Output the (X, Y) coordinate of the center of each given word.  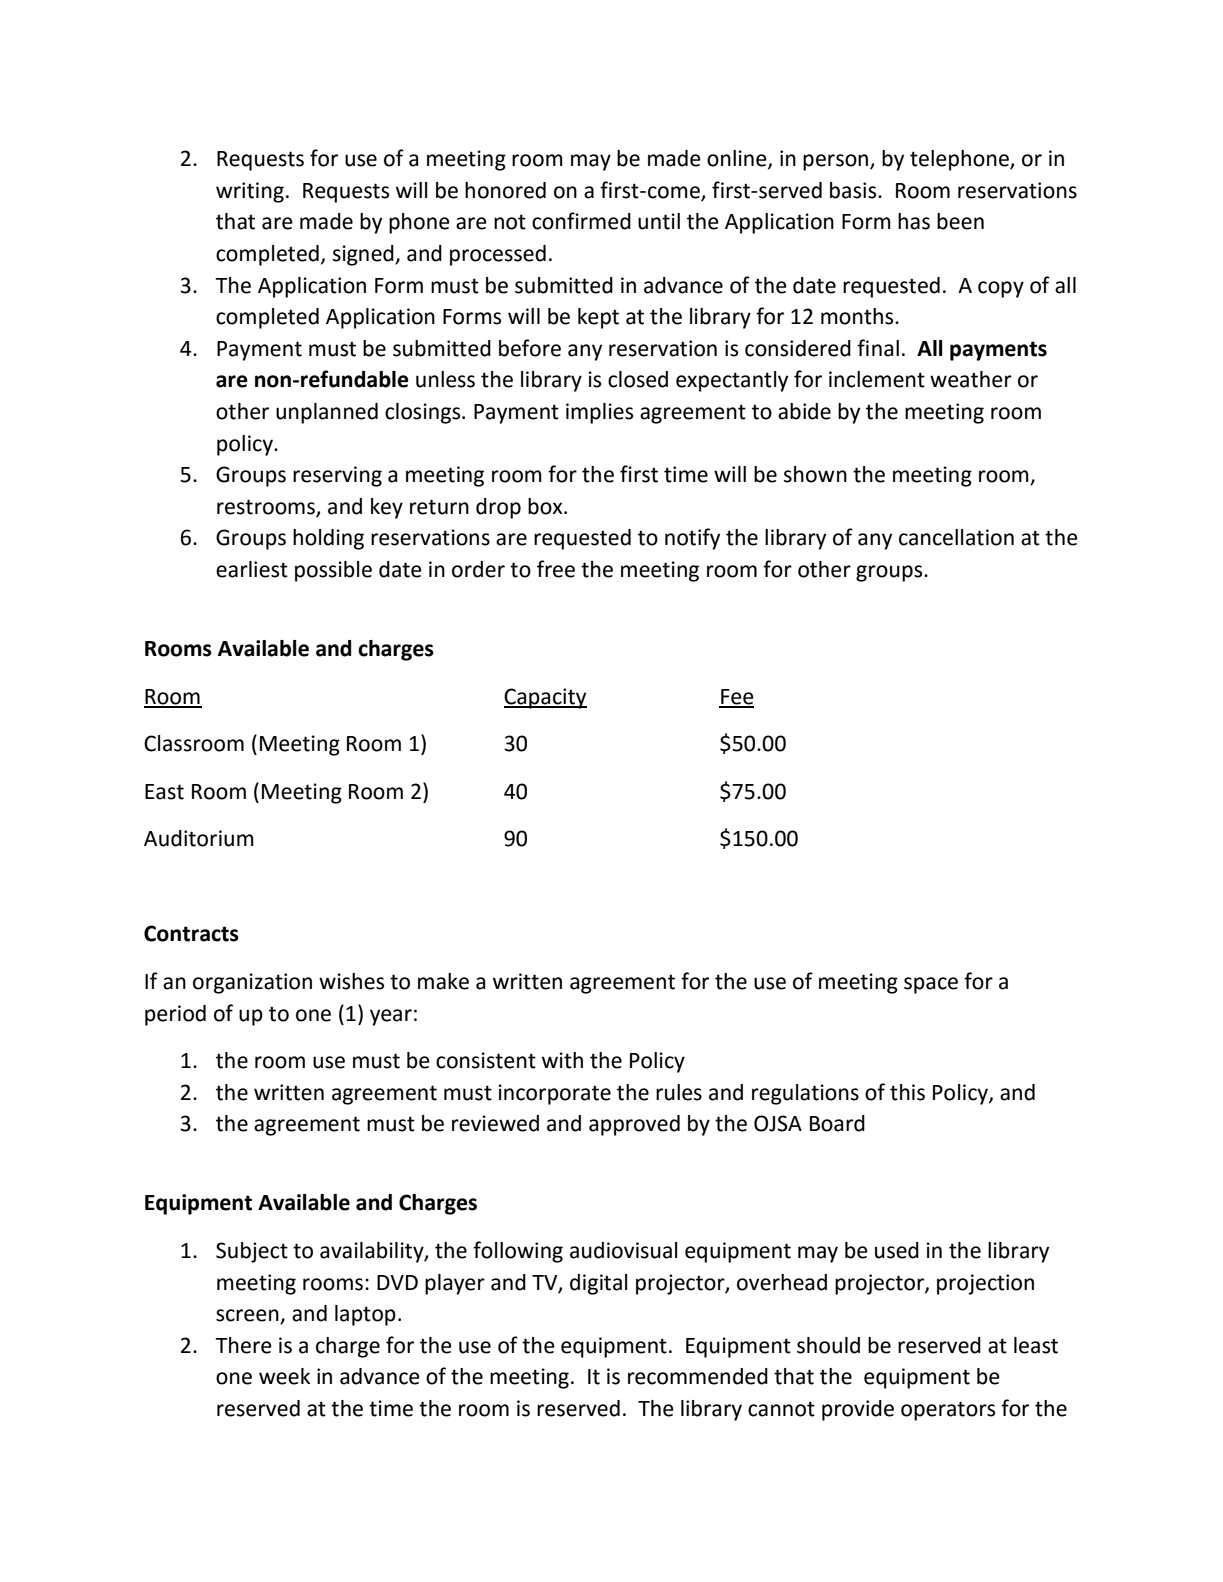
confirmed (581, 221)
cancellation (956, 537)
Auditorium (199, 838)
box (546, 506)
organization (252, 983)
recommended (698, 1376)
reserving (337, 476)
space (931, 985)
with (562, 1060)
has (914, 221)
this (907, 1092)
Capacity (545, 698)
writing (250, 192)
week (284, 1376)
